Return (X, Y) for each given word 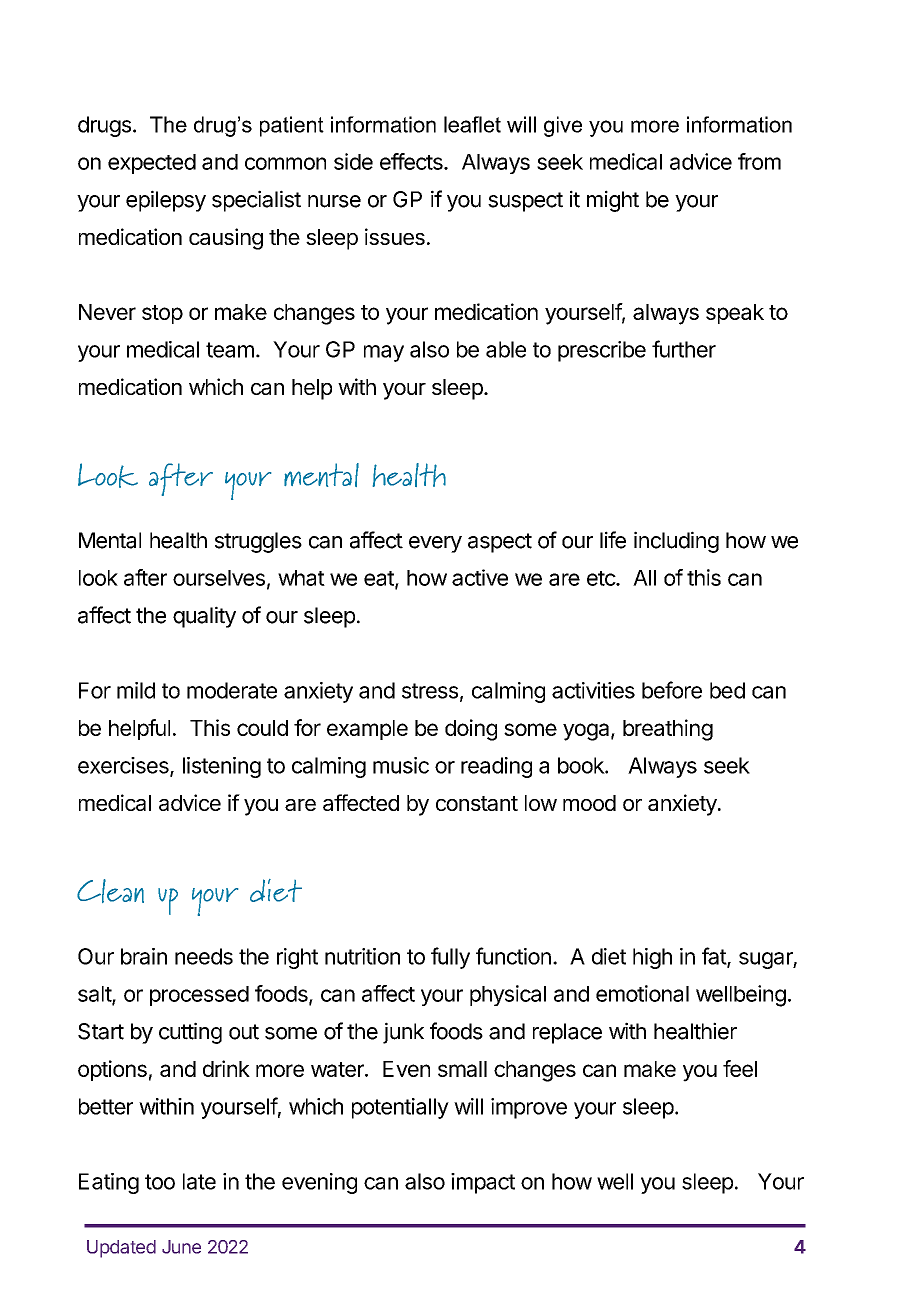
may (384, 353)
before (672, 690)
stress (430, 691)
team (230, 350)
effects (412, 161)
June (181, 1247)
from (759, 161)
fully (450, 958)
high (652, 958)
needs (204, 956)
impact (483, 1183)
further (684, 349)
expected (152, 164)
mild (136, 690)
